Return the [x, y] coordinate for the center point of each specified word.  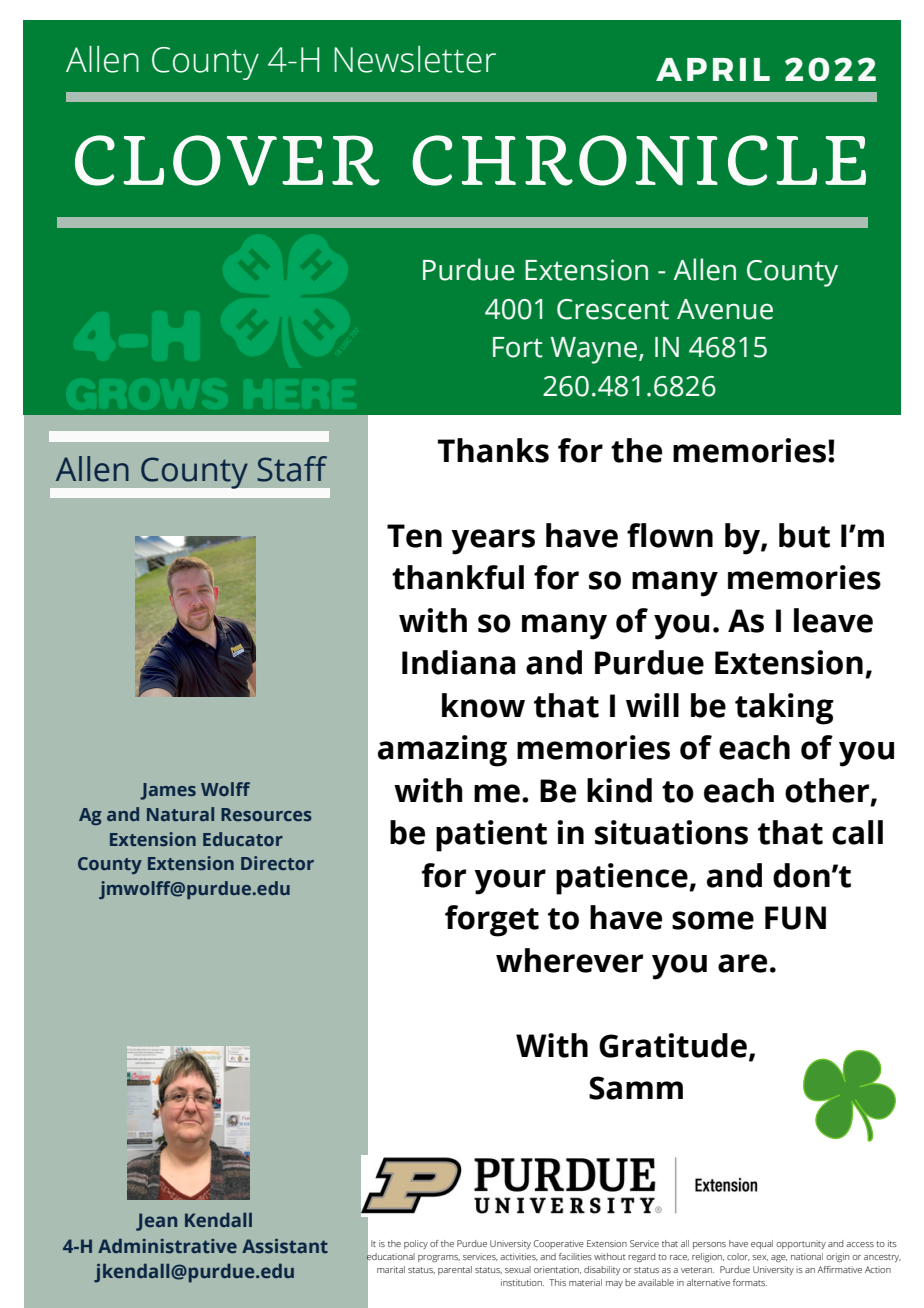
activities [519, 1257]
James [168, 791]
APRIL [713, 69]
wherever [569, 960]
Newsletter [415, 59]
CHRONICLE [639, 160]
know [483, 705]
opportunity [801, 1244]
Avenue [725, 309]
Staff [292, 469]
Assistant [285, 1246]
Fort [518, 347]
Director [277, 863]
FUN [795, 918]
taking [784, 709]
